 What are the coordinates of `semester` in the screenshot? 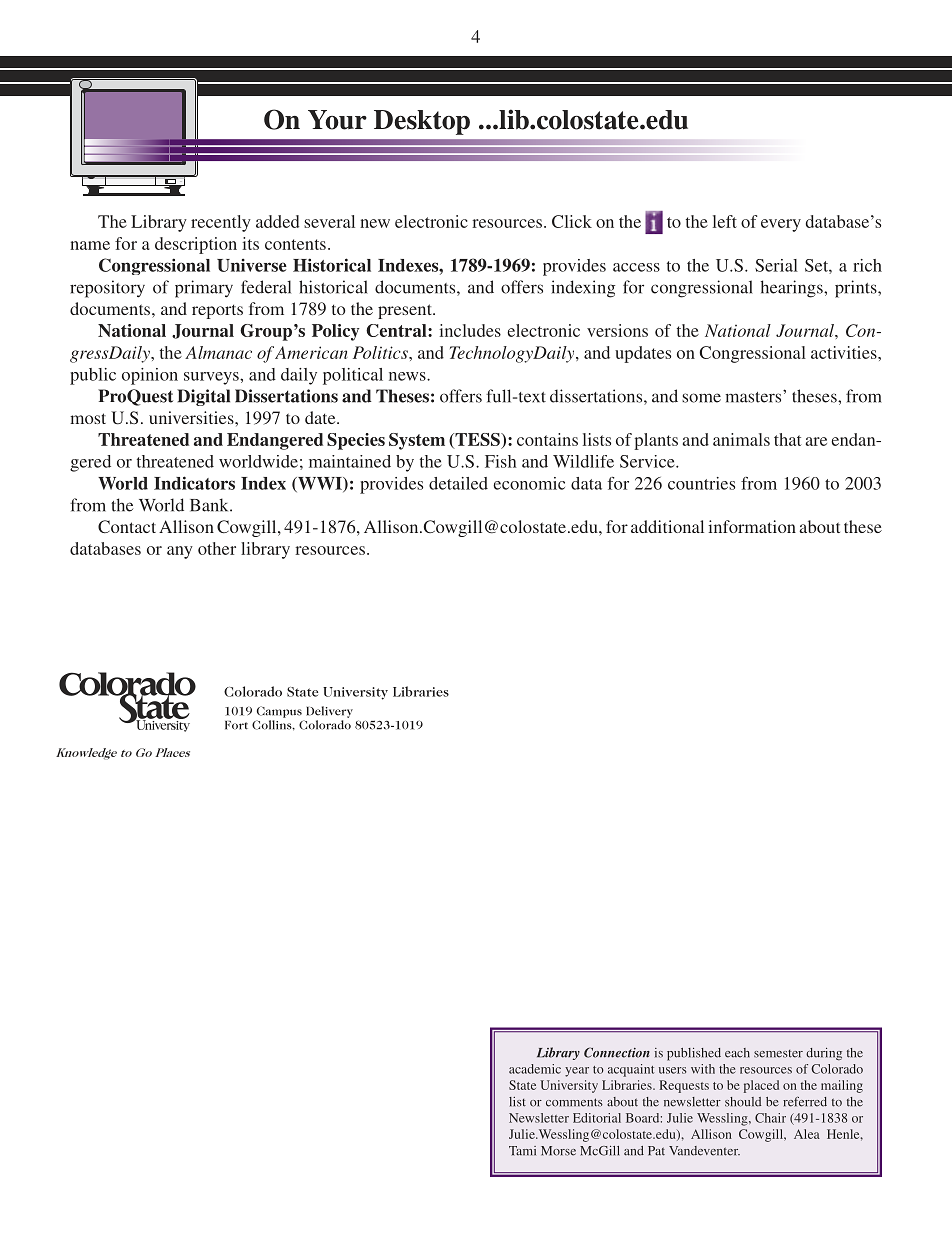 It's located at (778, 1054).
